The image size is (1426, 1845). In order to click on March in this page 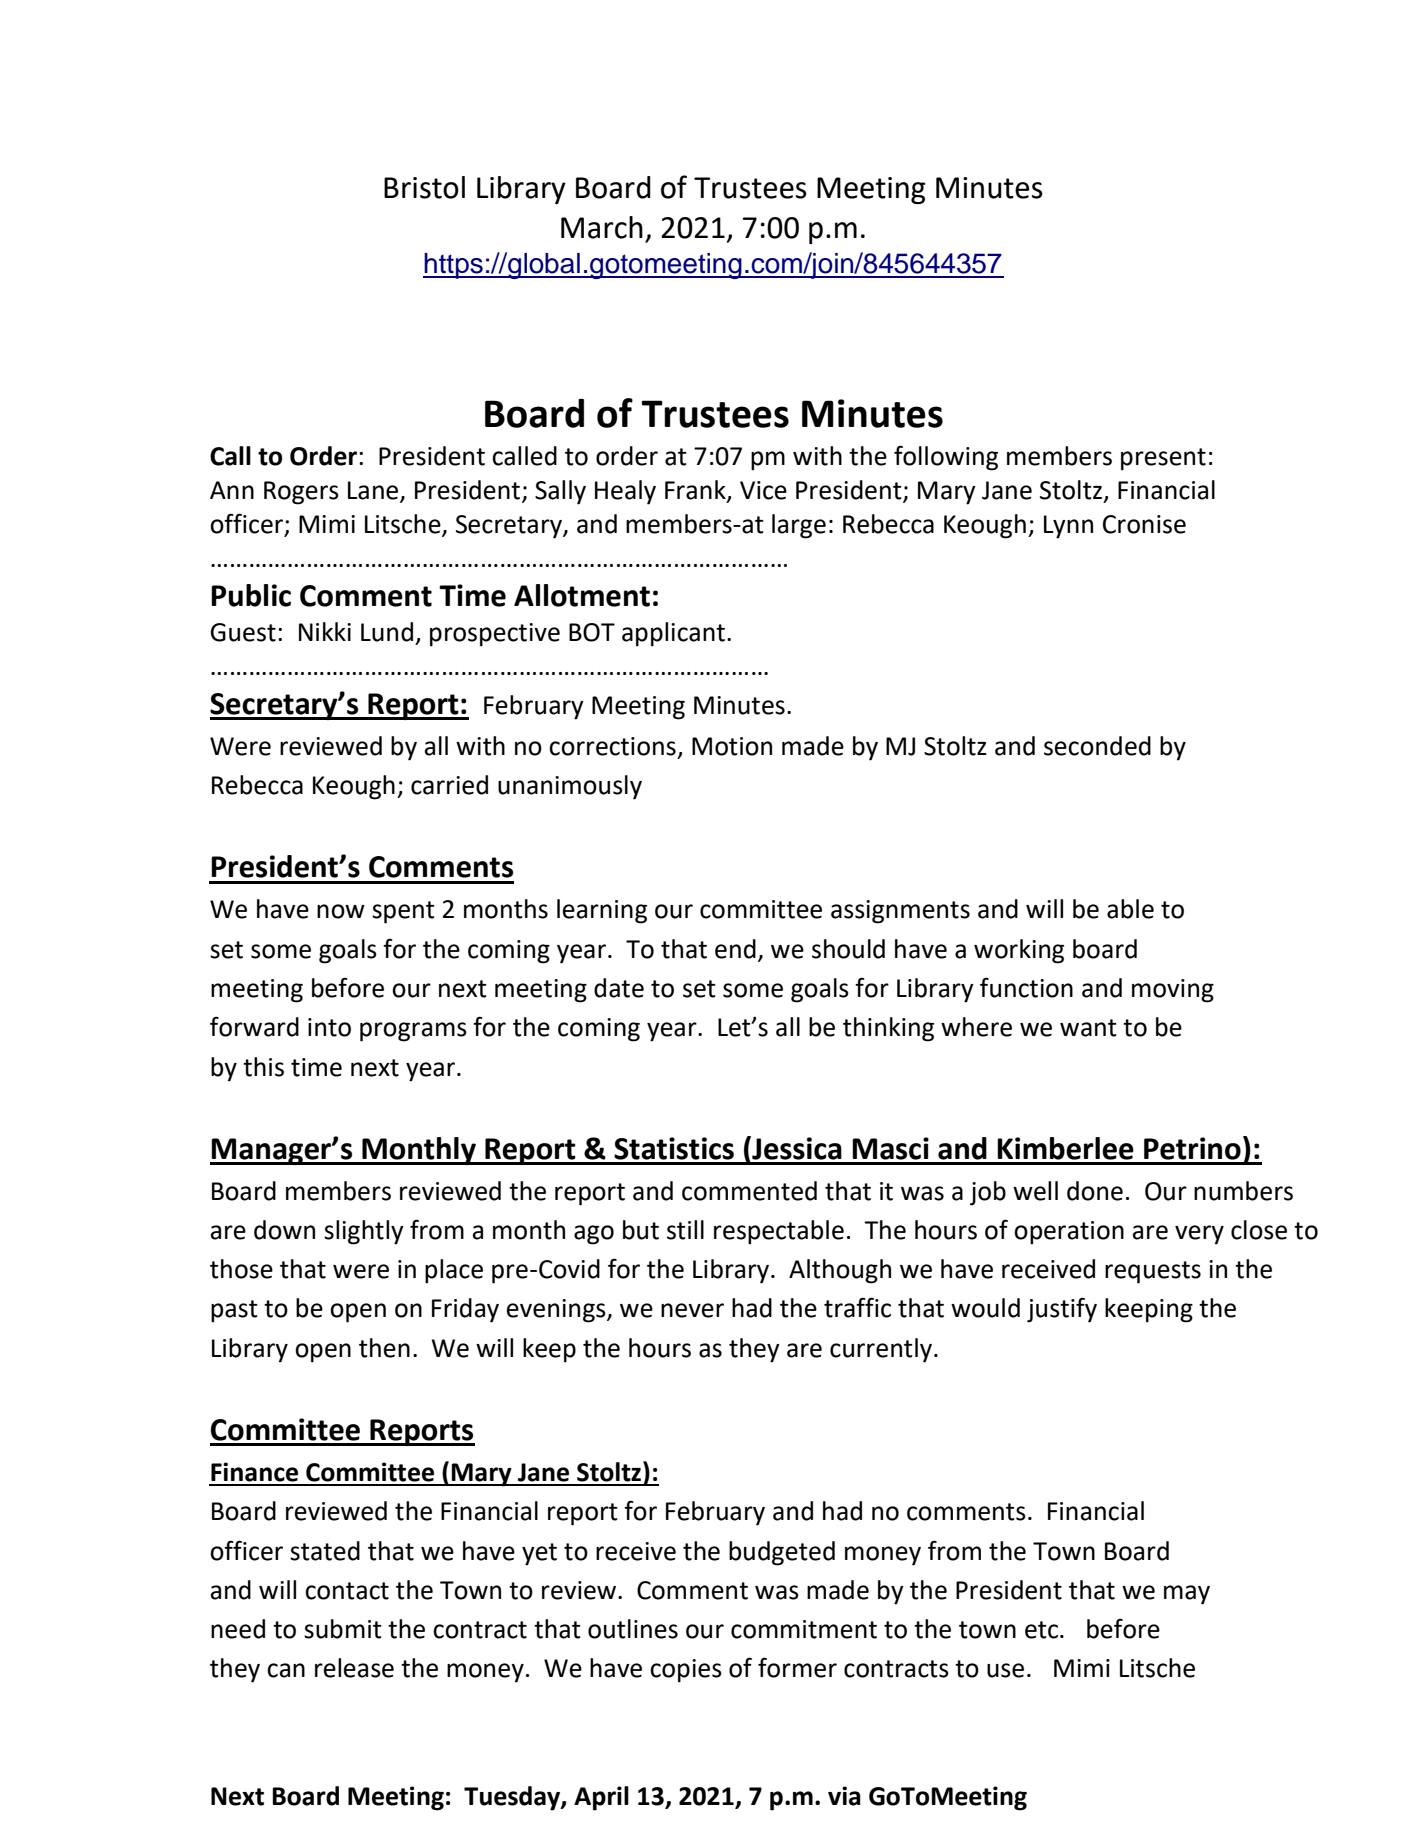, I will do `click(602, 227)`.
